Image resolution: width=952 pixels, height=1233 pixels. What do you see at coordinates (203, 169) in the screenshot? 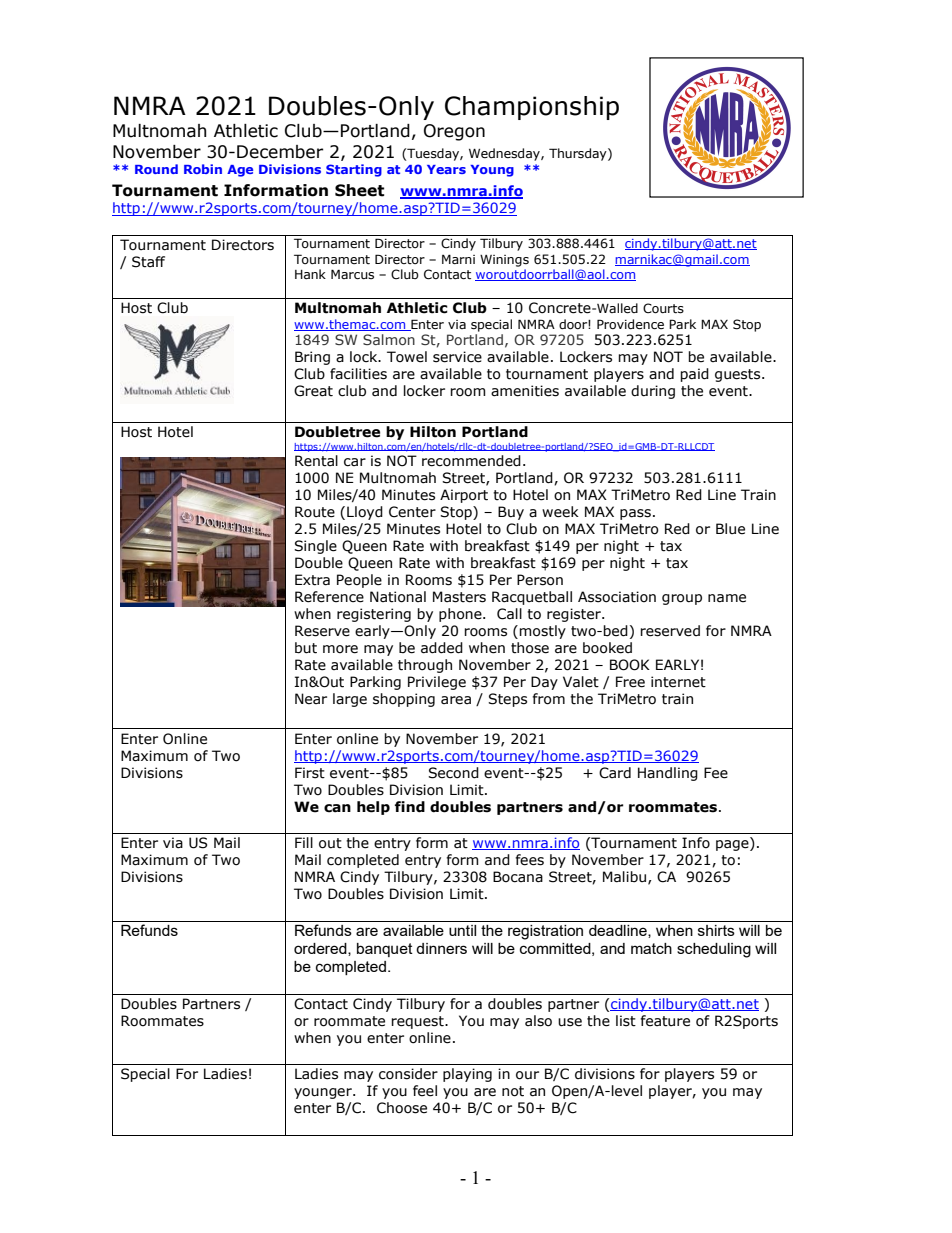
I see `Robin` at bounding box center [203, 169].
